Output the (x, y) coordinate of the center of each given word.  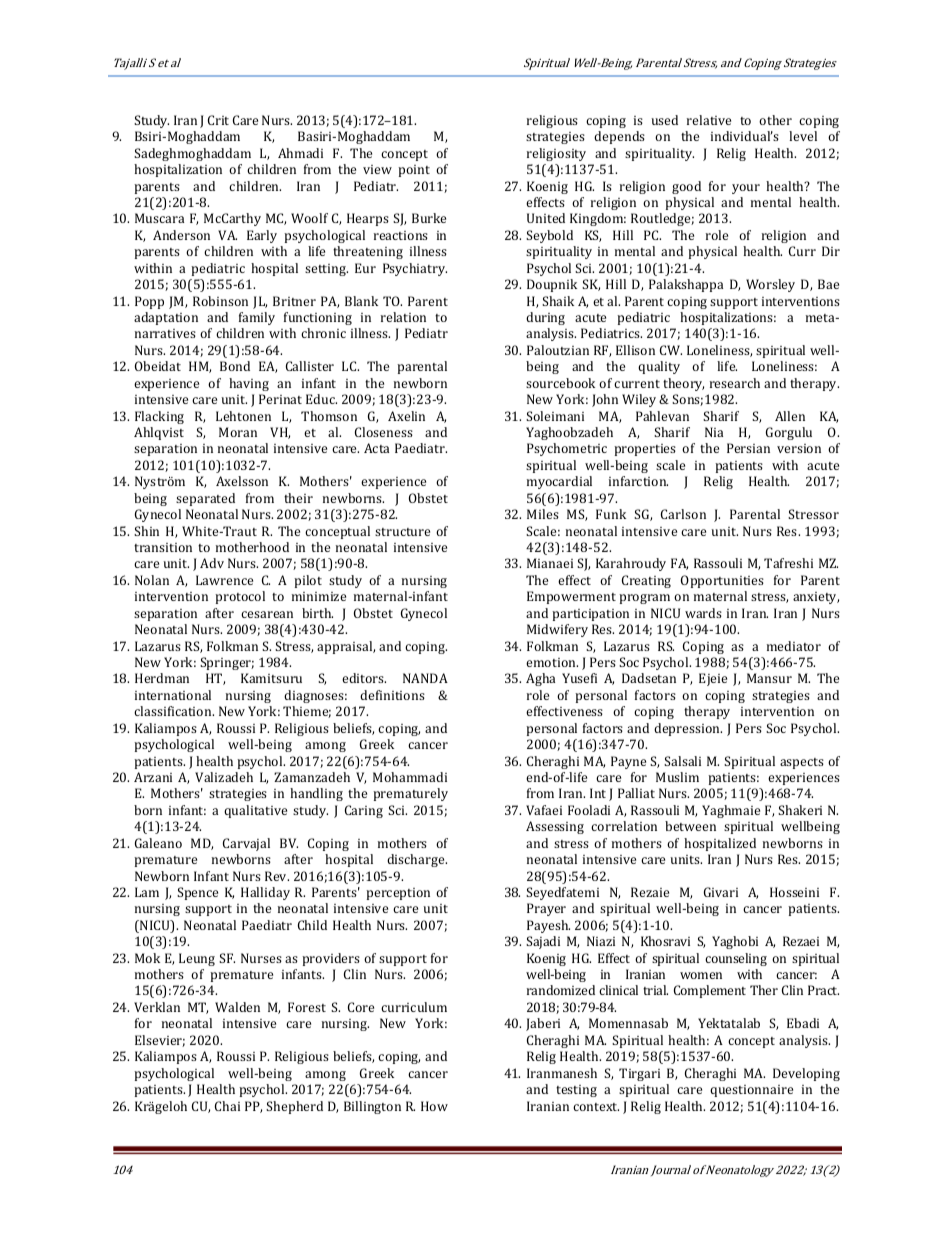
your (746, 189)
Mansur (769, 678)
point (414, 171)
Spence (197, 893)
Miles (543, 514)
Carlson (683, 514)
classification (174, 711)
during (545, 318)
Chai (227, 1106)
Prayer (546, 909)
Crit (218, 120)
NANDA (425, 678)
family (257, 318)
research (735, 383)
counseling (736, 959)
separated (205, 499)
